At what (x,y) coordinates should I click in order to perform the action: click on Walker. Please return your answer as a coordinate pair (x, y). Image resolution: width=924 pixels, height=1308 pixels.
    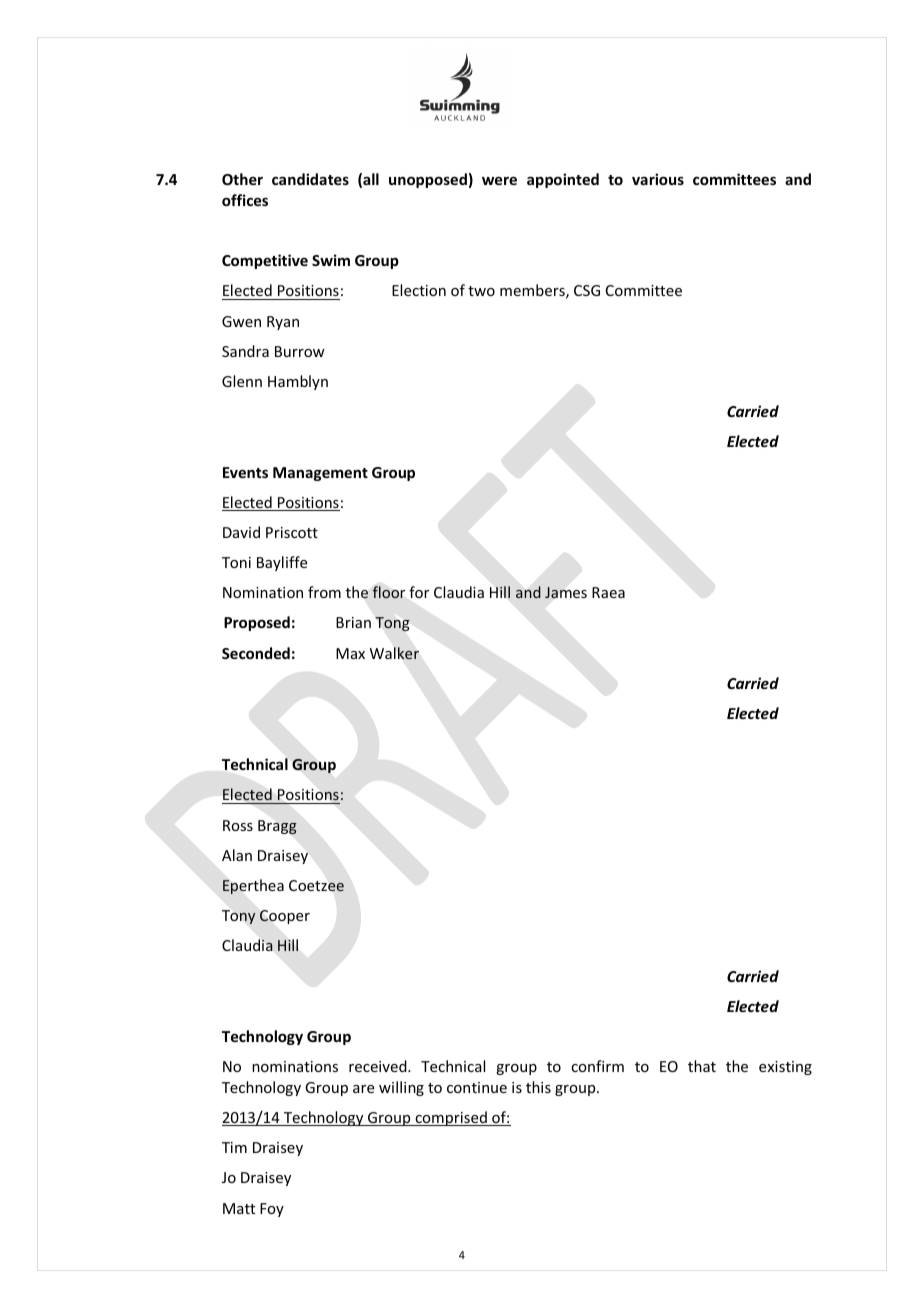
    Looking at the image, I should click on (394, 653).
